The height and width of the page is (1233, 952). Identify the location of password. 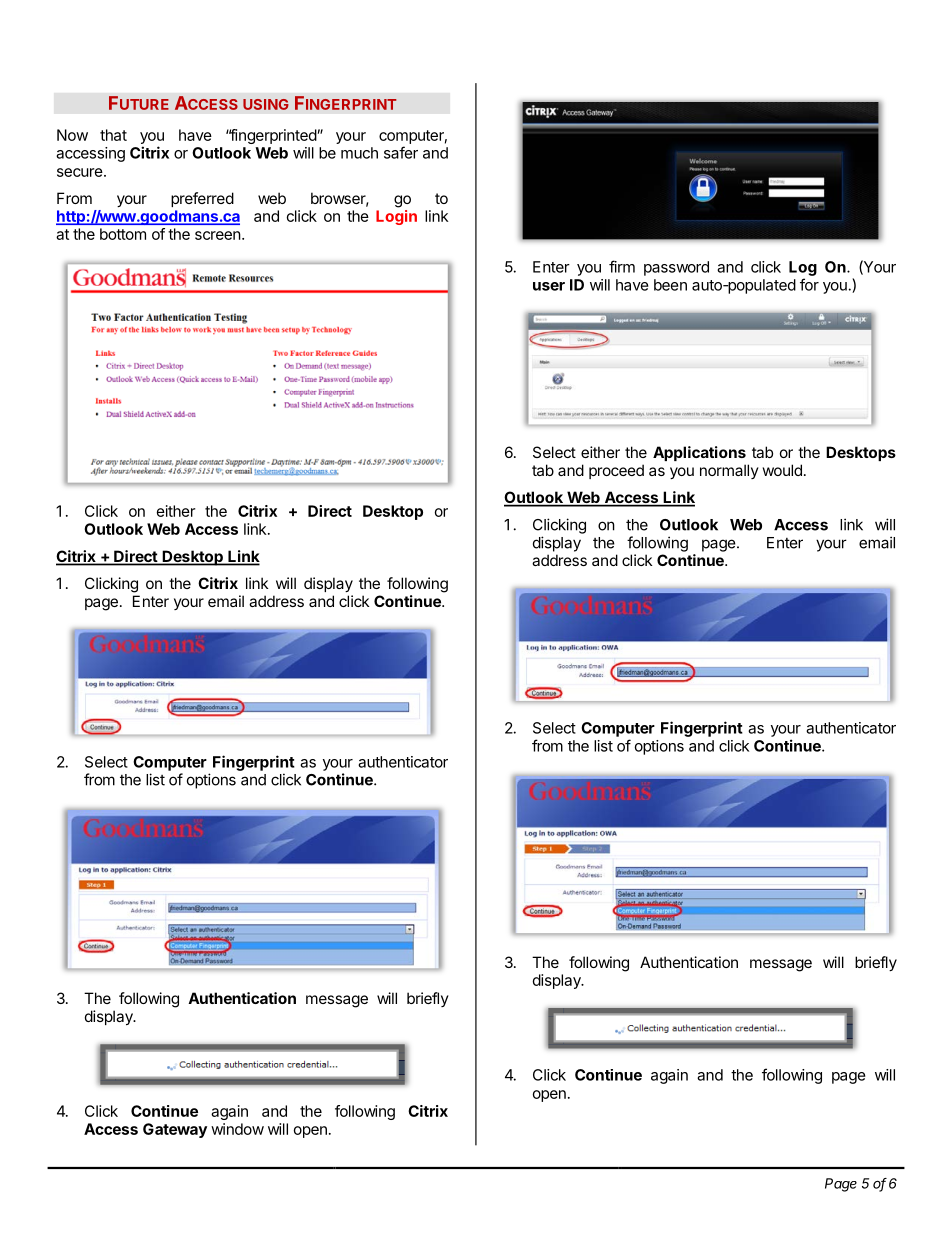
(676, 268).
